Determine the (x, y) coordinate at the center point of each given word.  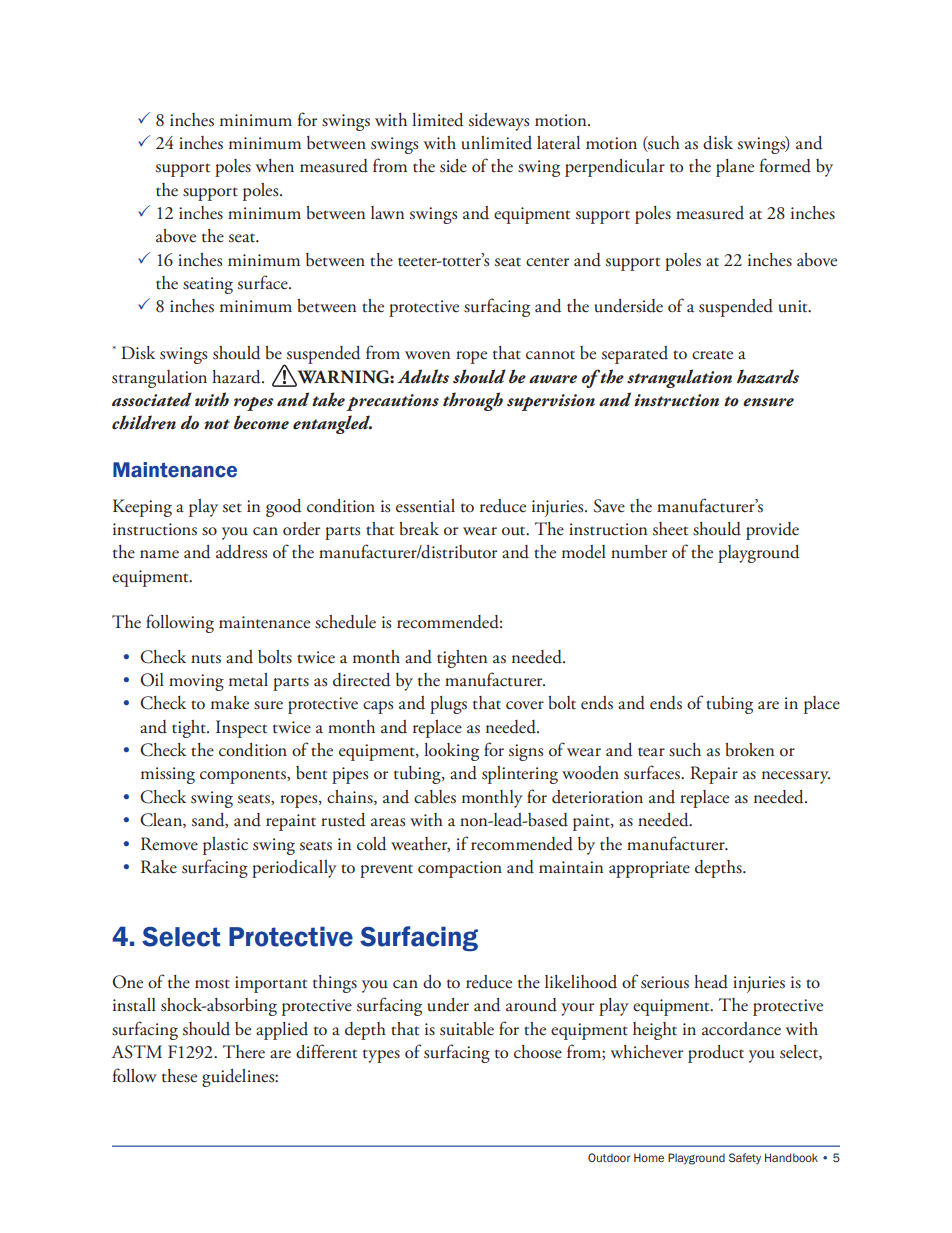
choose (538, 1052)
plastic (225, 846)
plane (735, 168)
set (232, 508)
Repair (714, 775)
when (275, 166)
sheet (670, 529)
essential (425, 506)
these (179, 1076)
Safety (745, 1158)
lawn (387, 213)
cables (435, 797)
